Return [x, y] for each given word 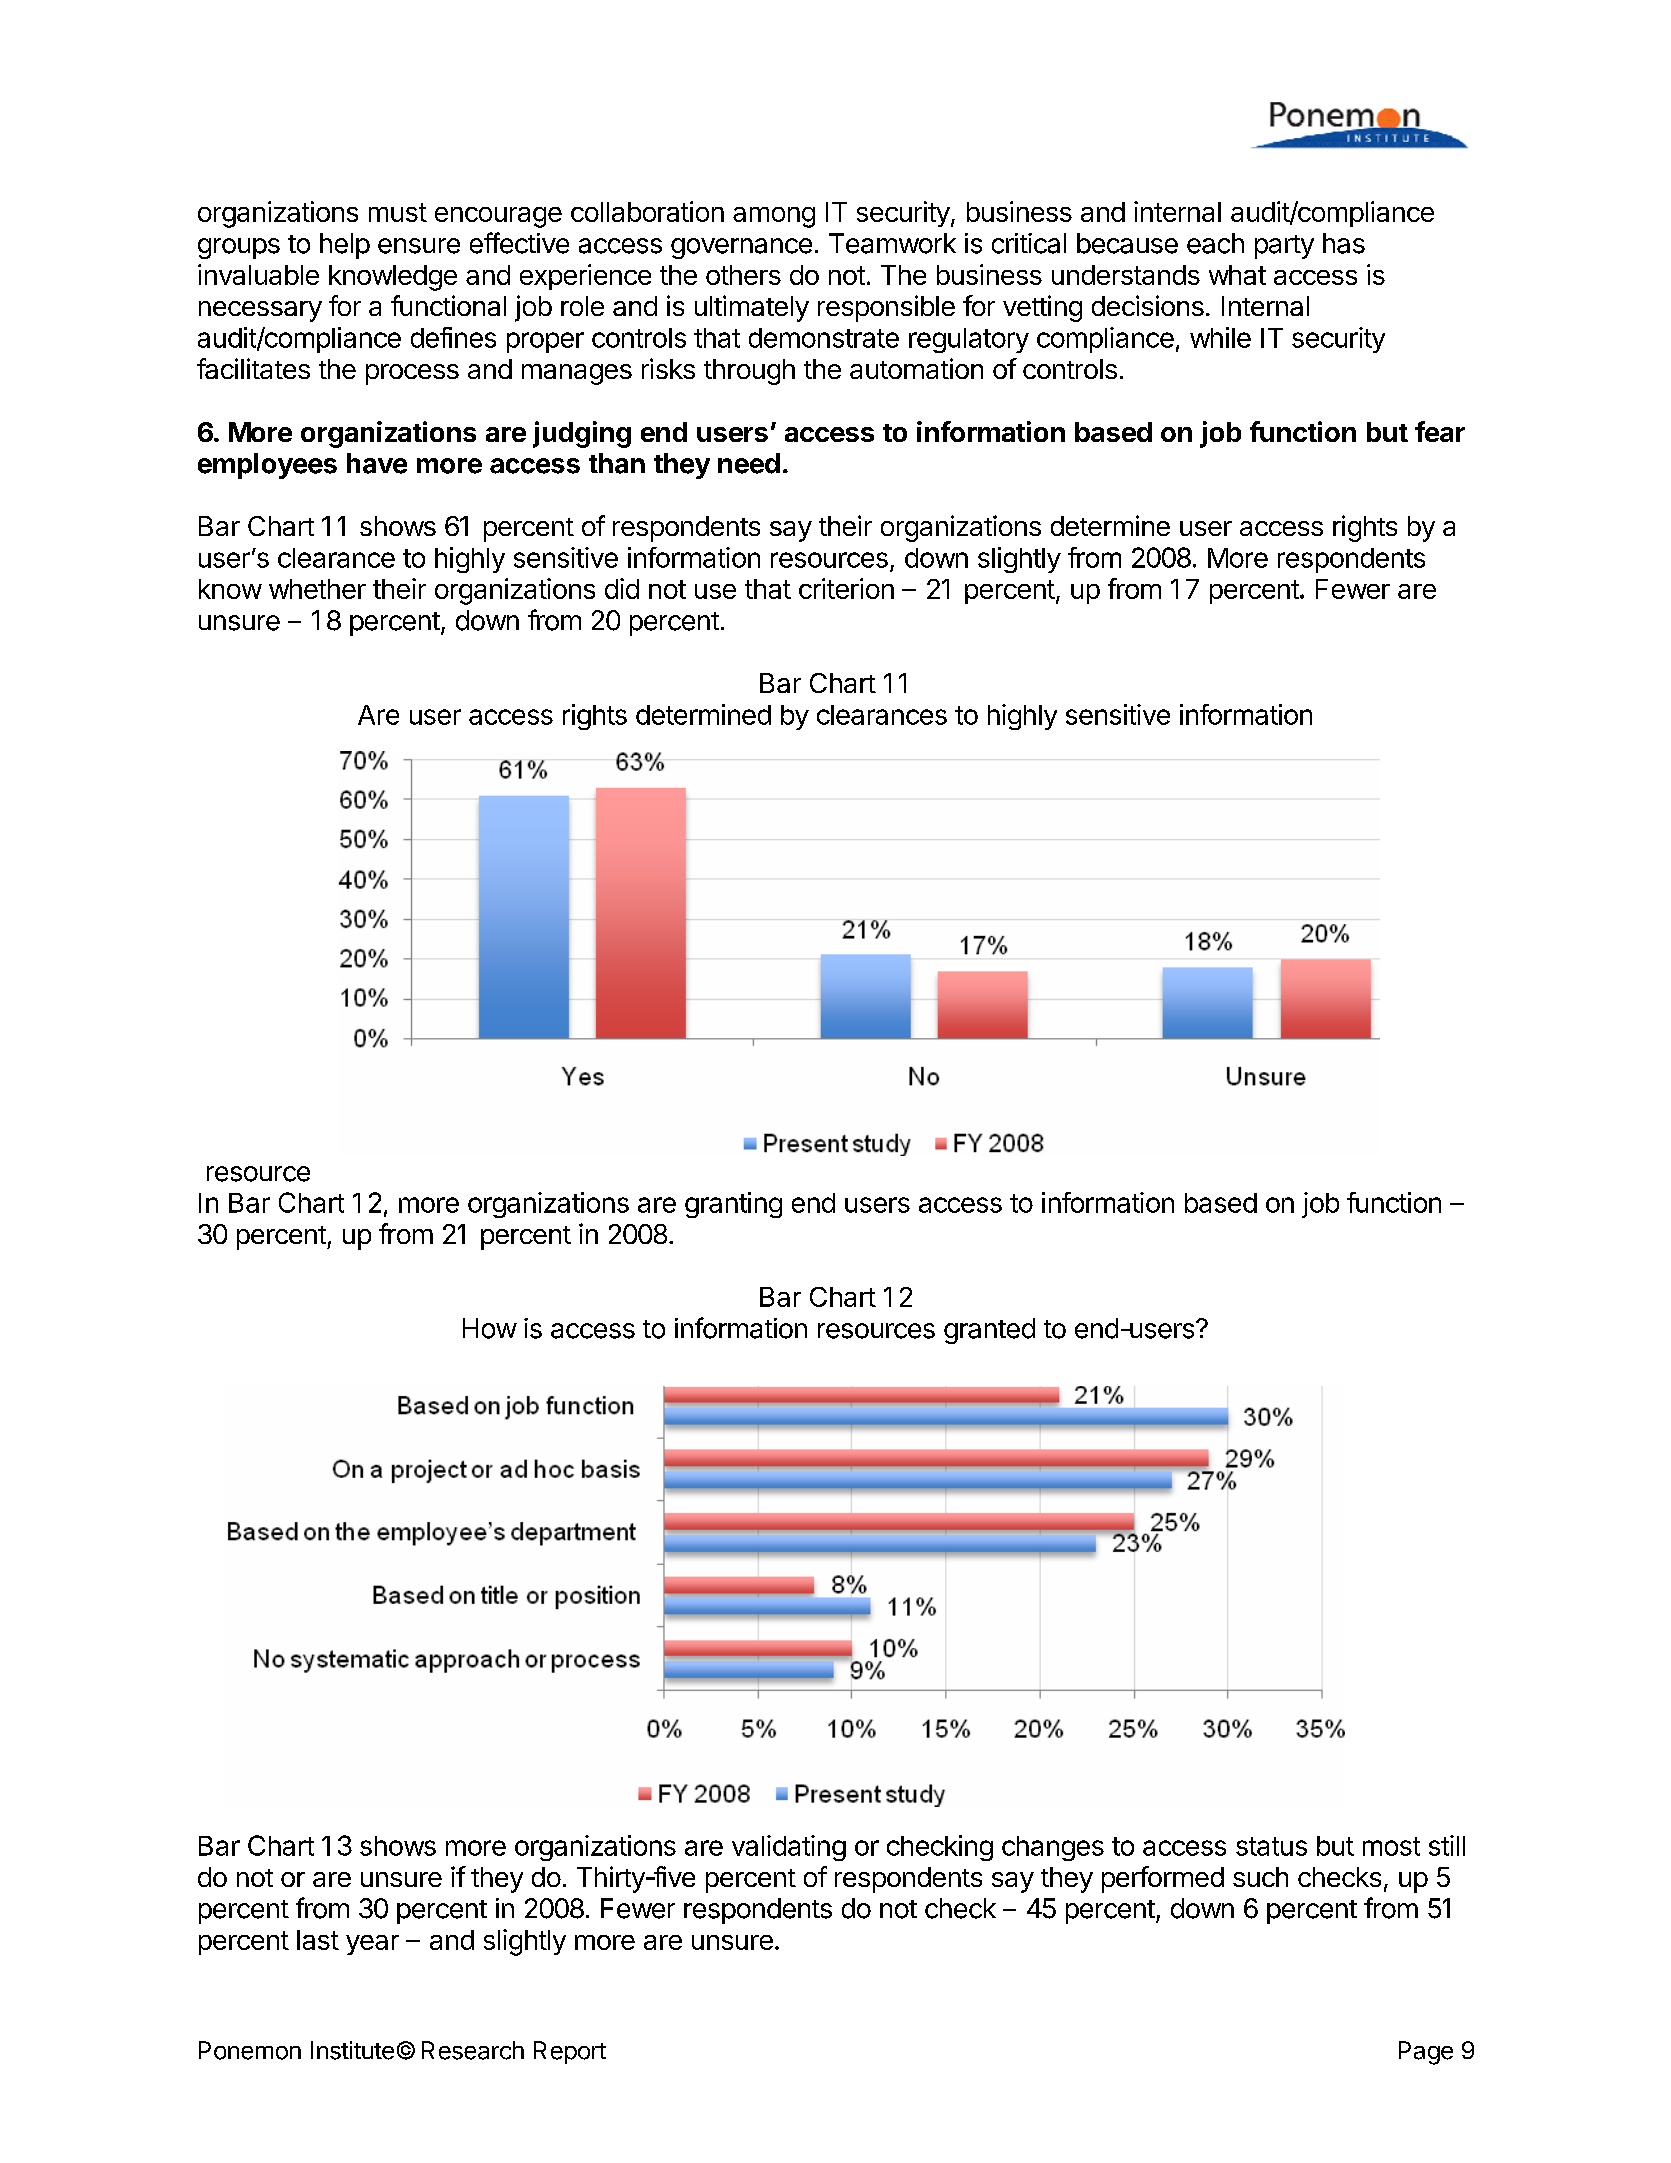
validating [789, 1848]
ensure [419, 246]
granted [989, 1331]
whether [317, 589]
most [1391, 1846]
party [1284, 247]
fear [1440, 431]
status [1271, 1846]
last [318, 1940]
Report [570, 2052]
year [372, 1945]
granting [733, 1205]
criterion [846, 588]
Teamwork [892, 243]
